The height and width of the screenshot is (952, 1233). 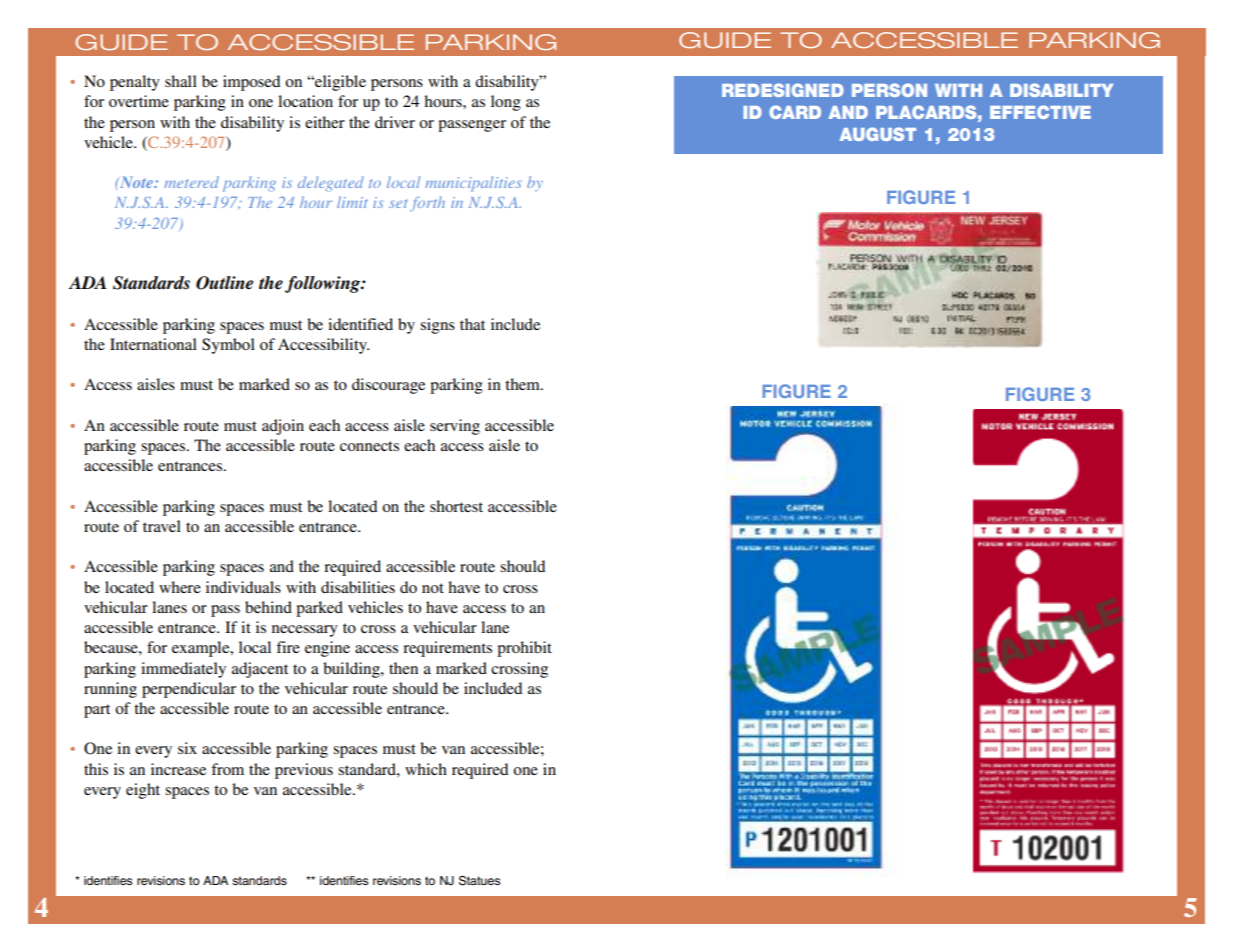 What do you see at coordinates (506, 103) in the screenshot?
I see `long` at bounding box center [506, 103].
